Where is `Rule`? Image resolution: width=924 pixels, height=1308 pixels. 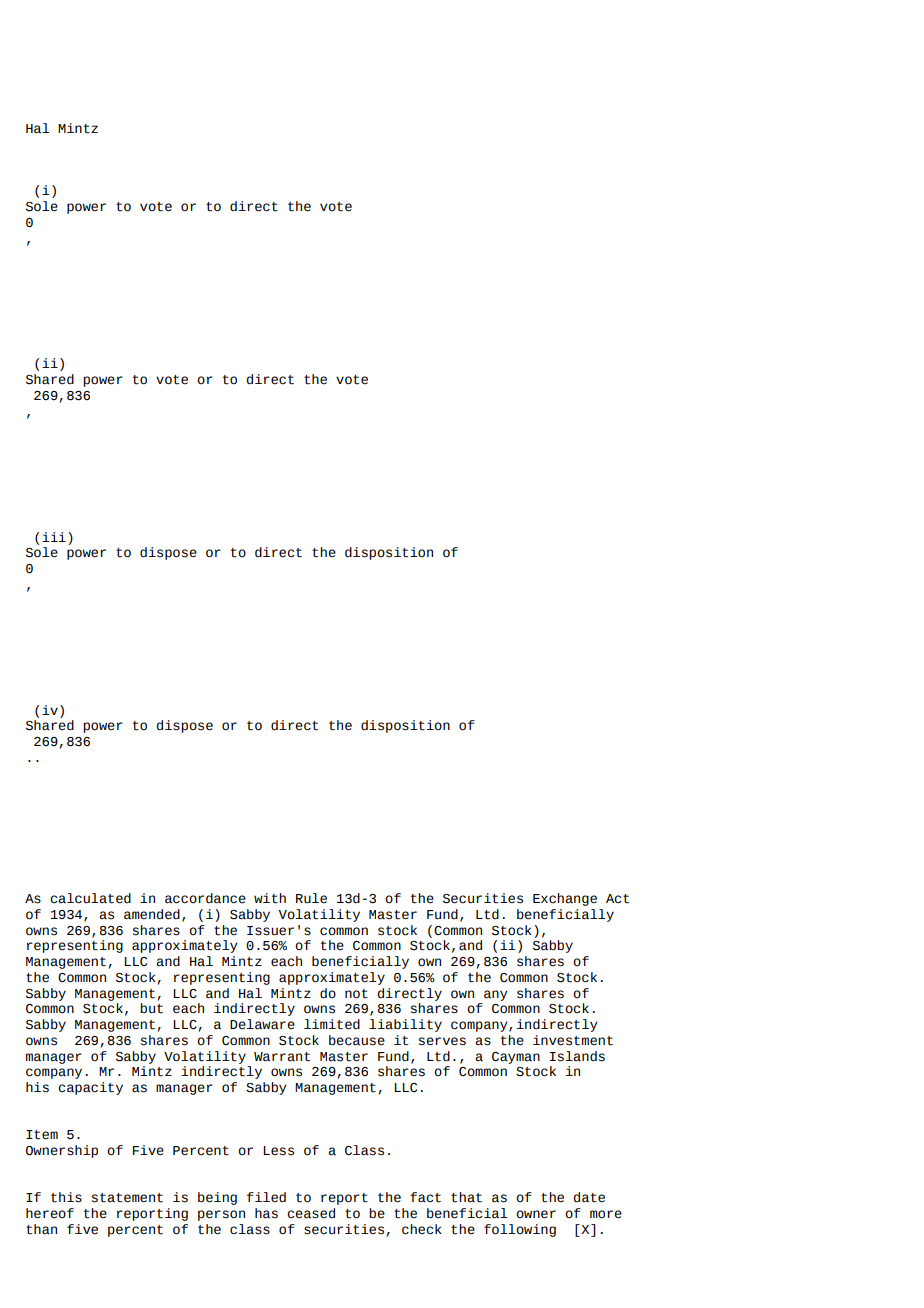 Rule is located at coordinates (311, 898).
